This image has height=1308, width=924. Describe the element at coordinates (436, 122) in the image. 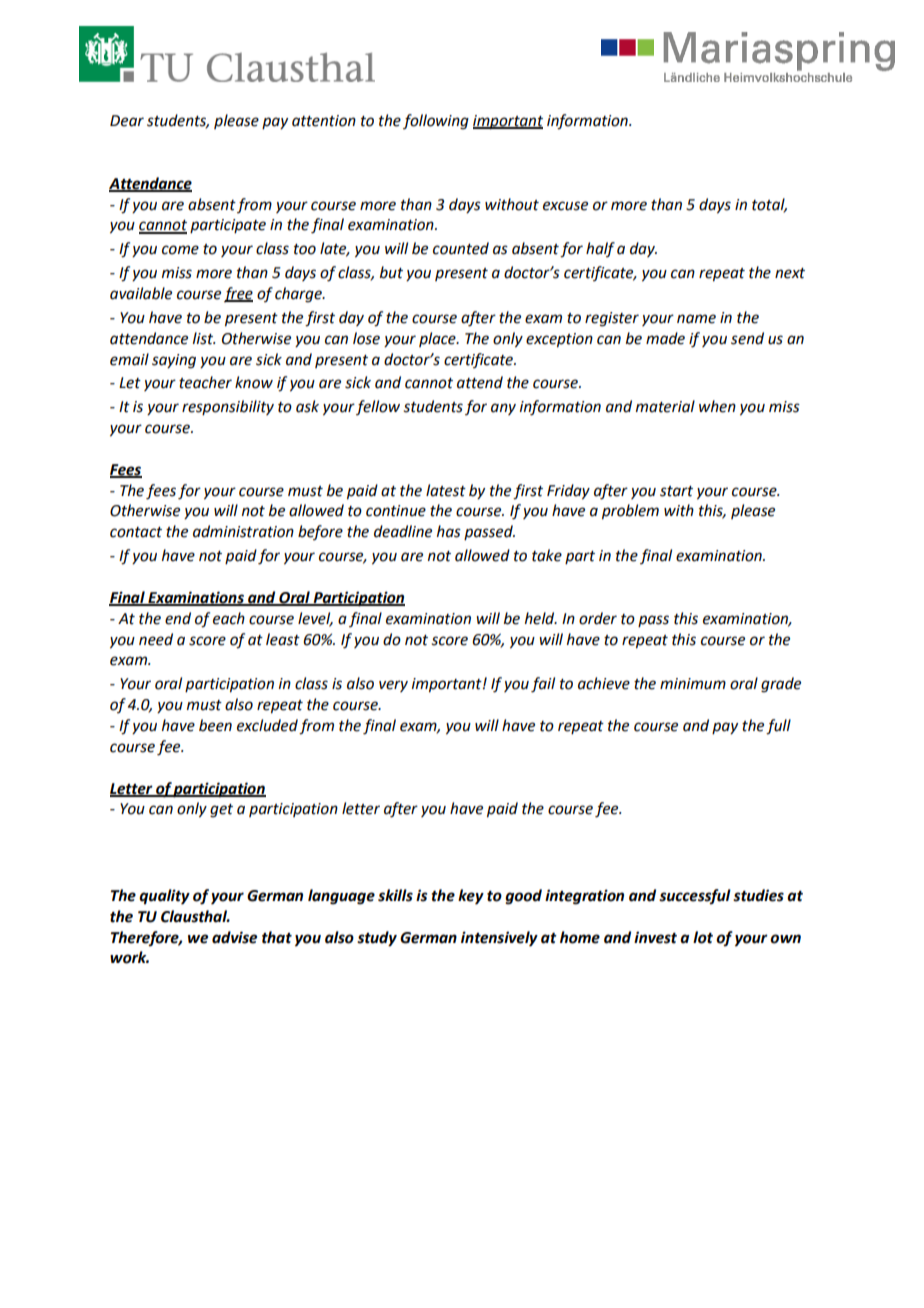

I see `following` at that location.
